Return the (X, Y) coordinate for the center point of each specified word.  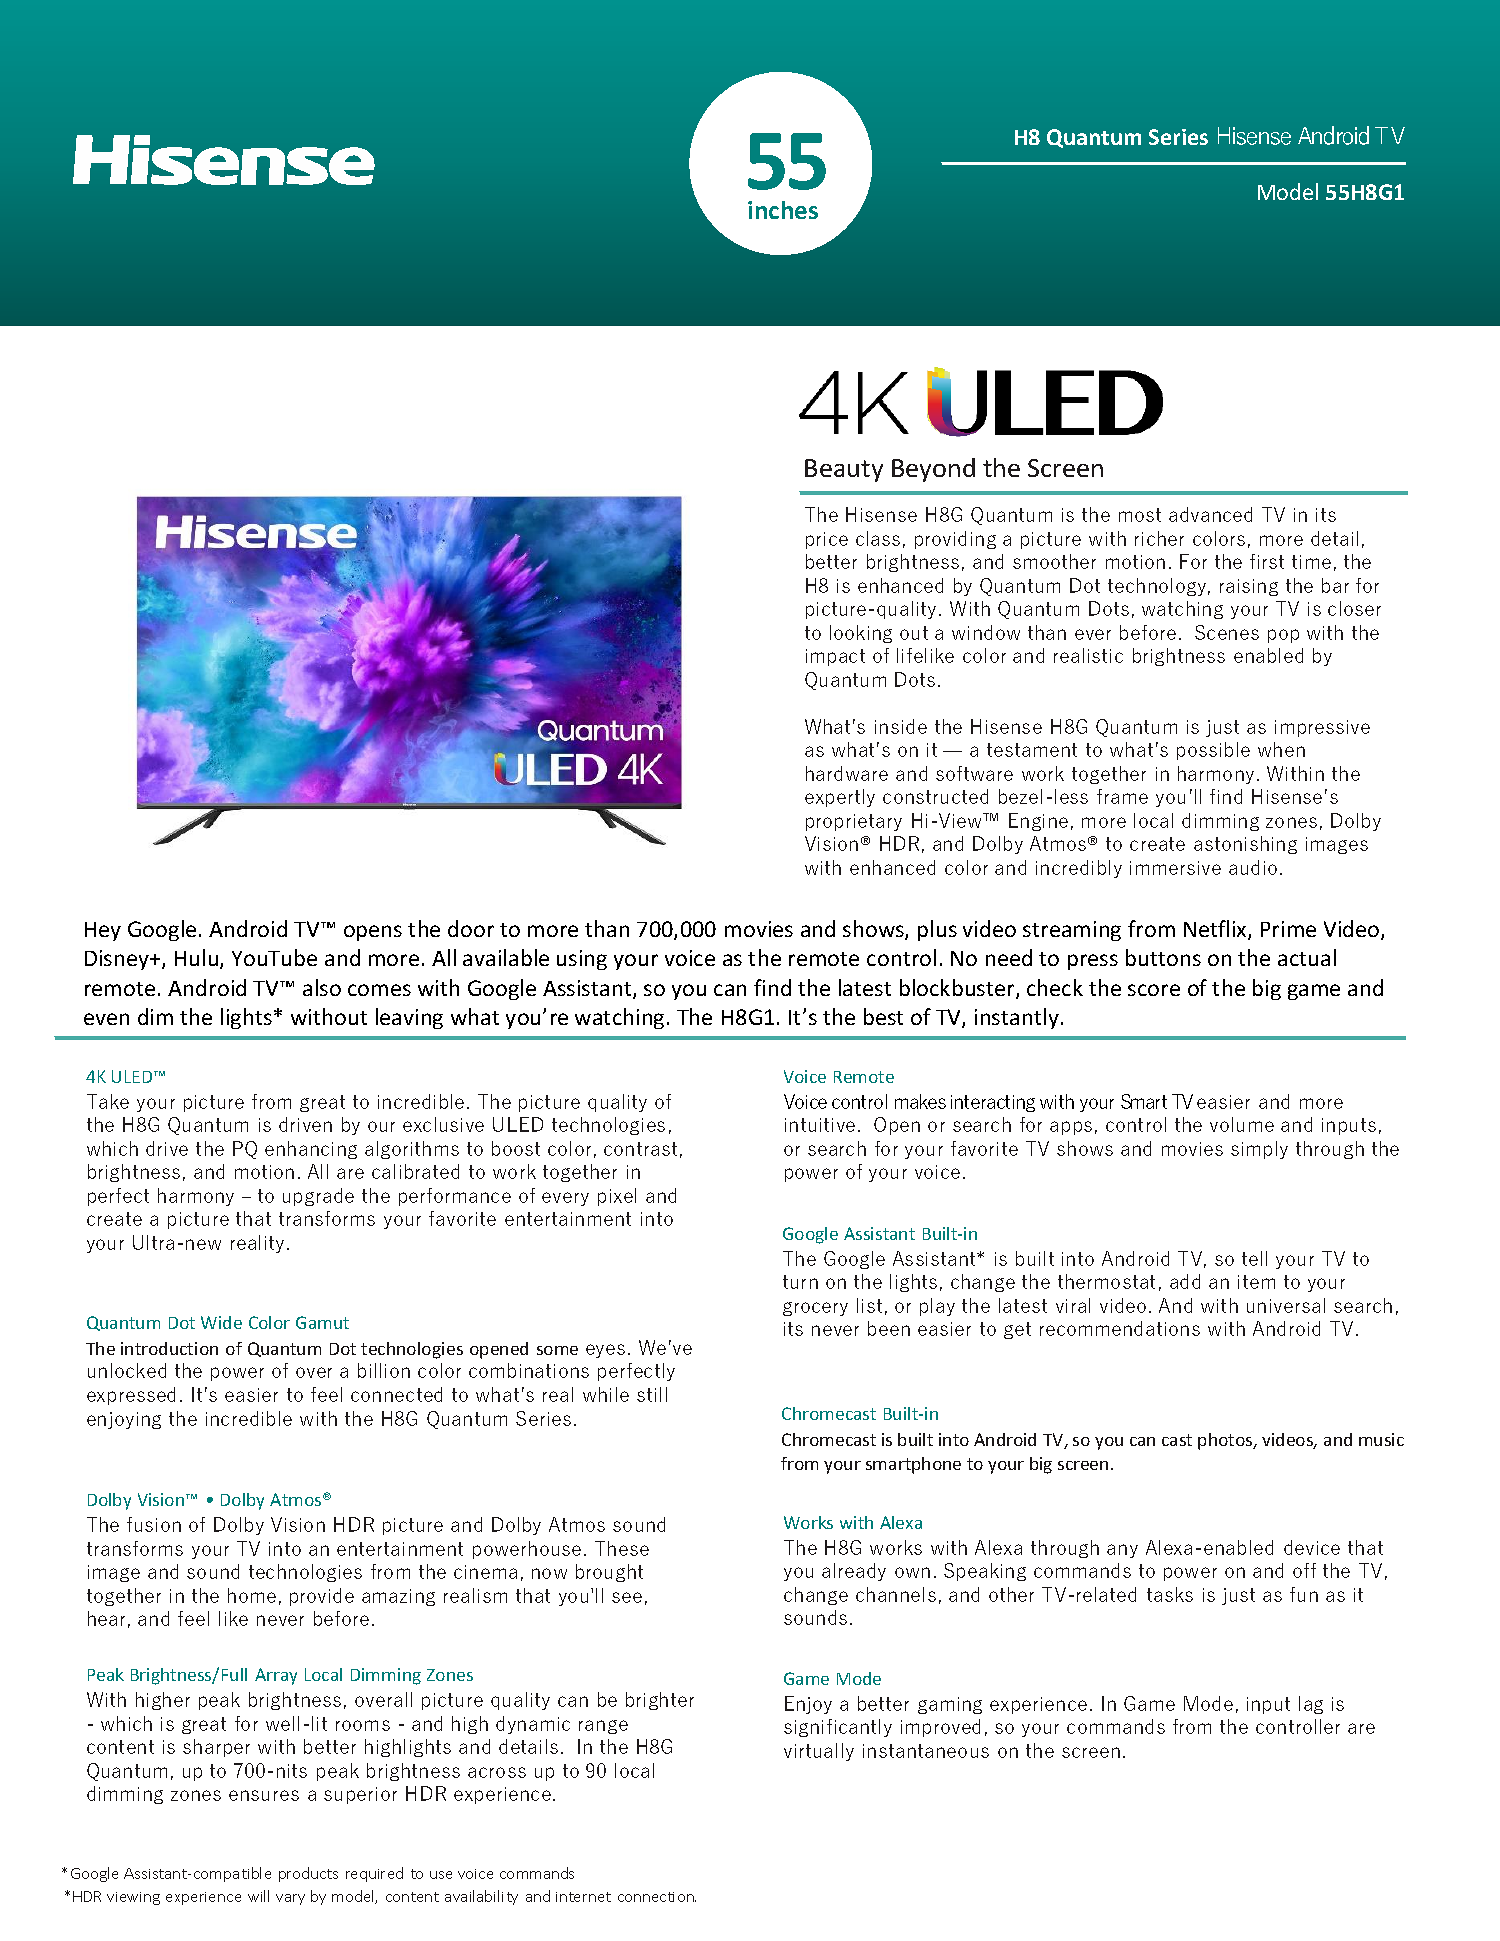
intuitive (820, 1125)
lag (1311, 1705)
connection (657, 1897)
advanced (1210, 514)
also (322, 987)
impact (835, 657)
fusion (154, 1524)
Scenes (1227, 632)
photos (1226, 1441)
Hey (103, 931)
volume (1242, 1124)
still (652, 1394)
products (308, 1874)
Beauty (844, 470)
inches (783, 210)
